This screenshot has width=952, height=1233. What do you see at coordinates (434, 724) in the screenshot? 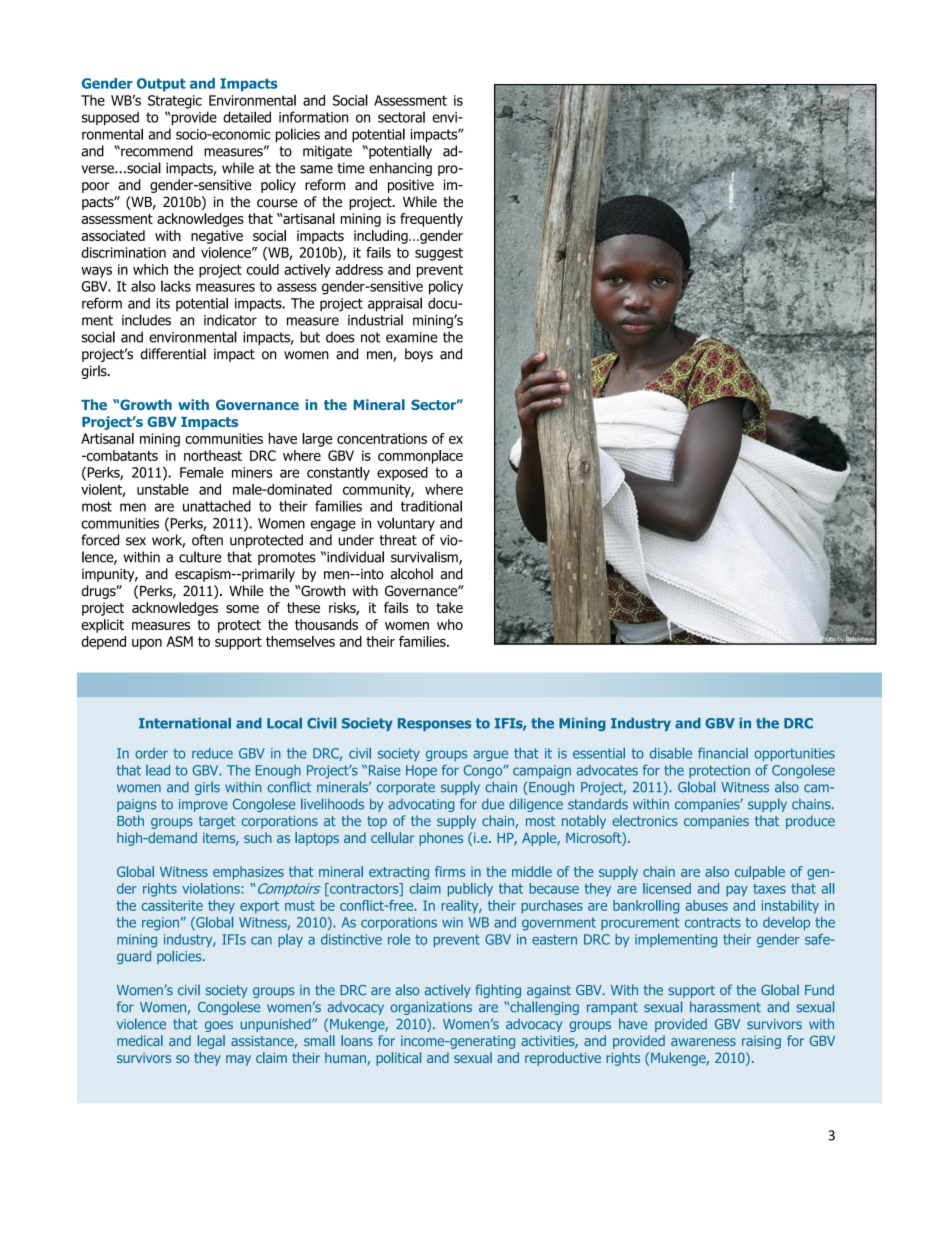
I see `Responses` at bounding box center [434, 724].
